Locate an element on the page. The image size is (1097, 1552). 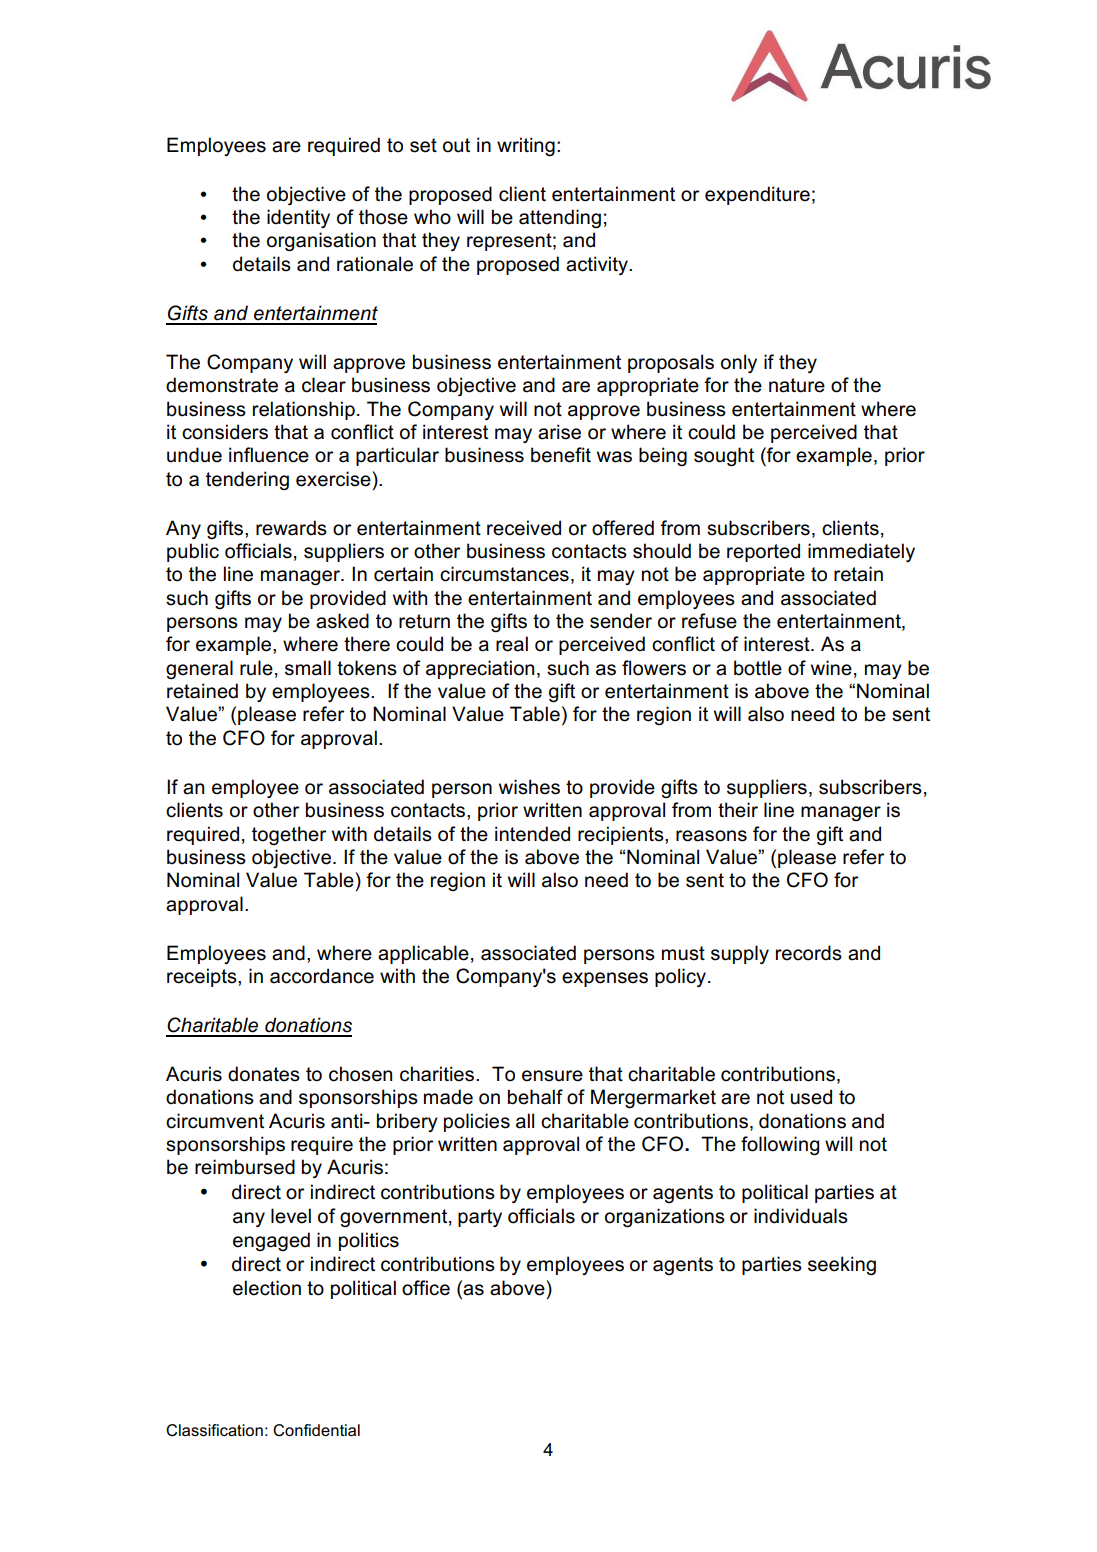
reported is located at coordinates (763, 552).
